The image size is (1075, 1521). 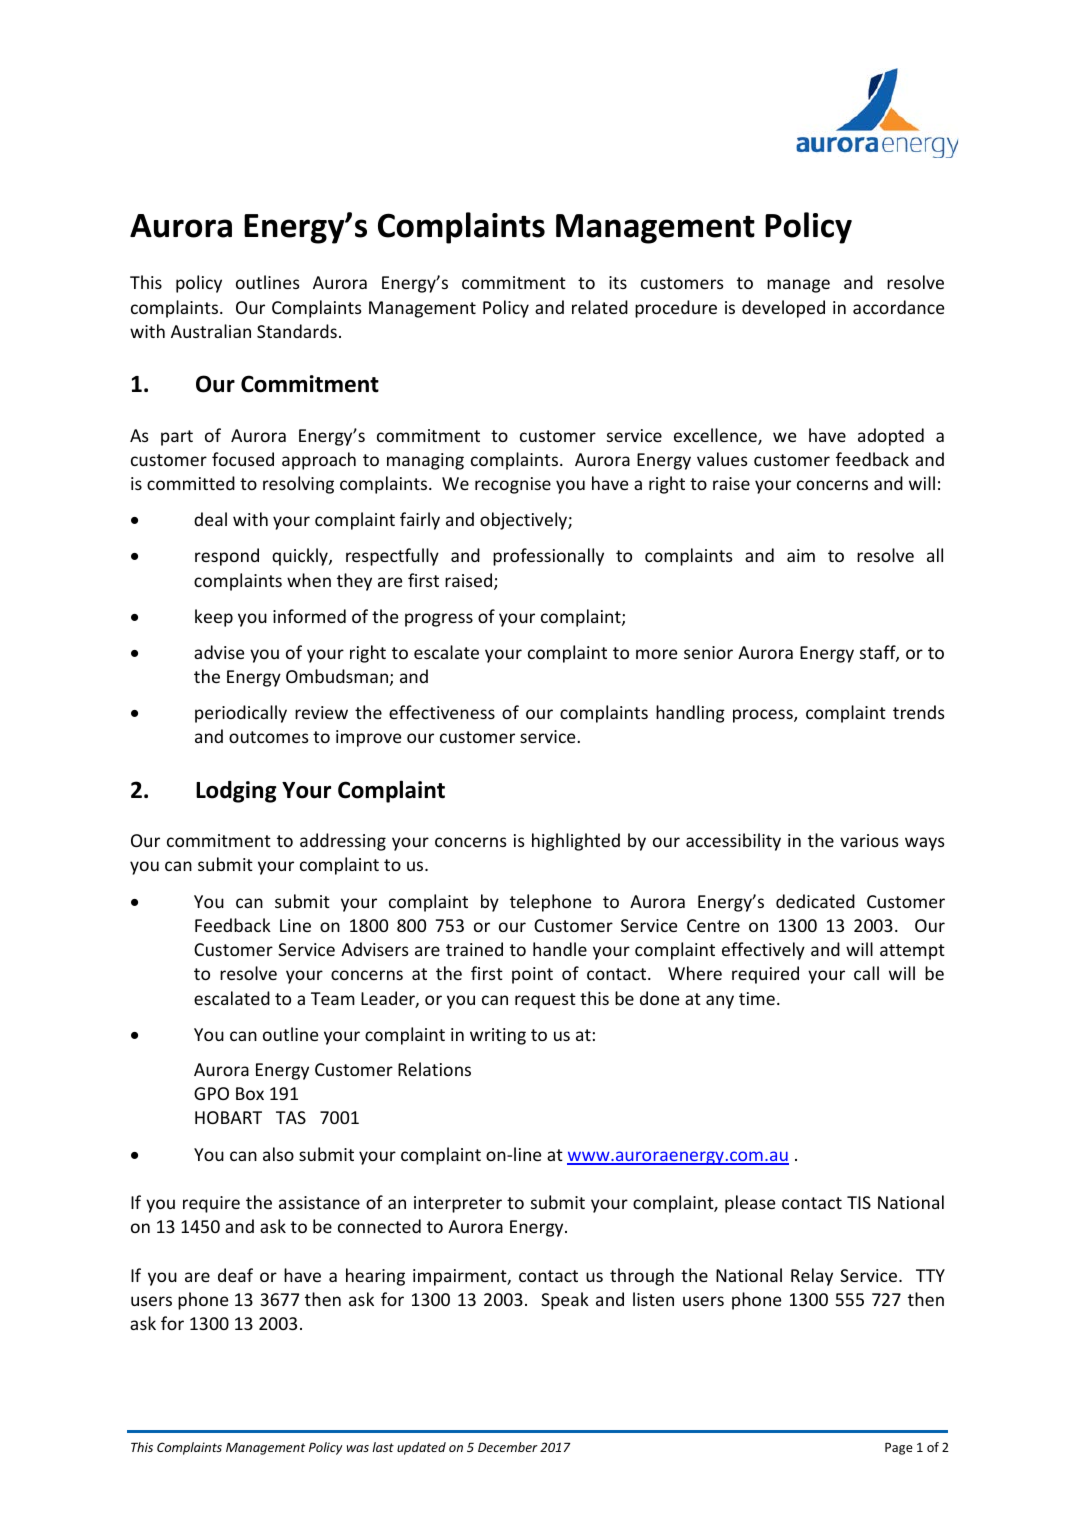 I want to click on Standards, so click(x=297, y=331).
